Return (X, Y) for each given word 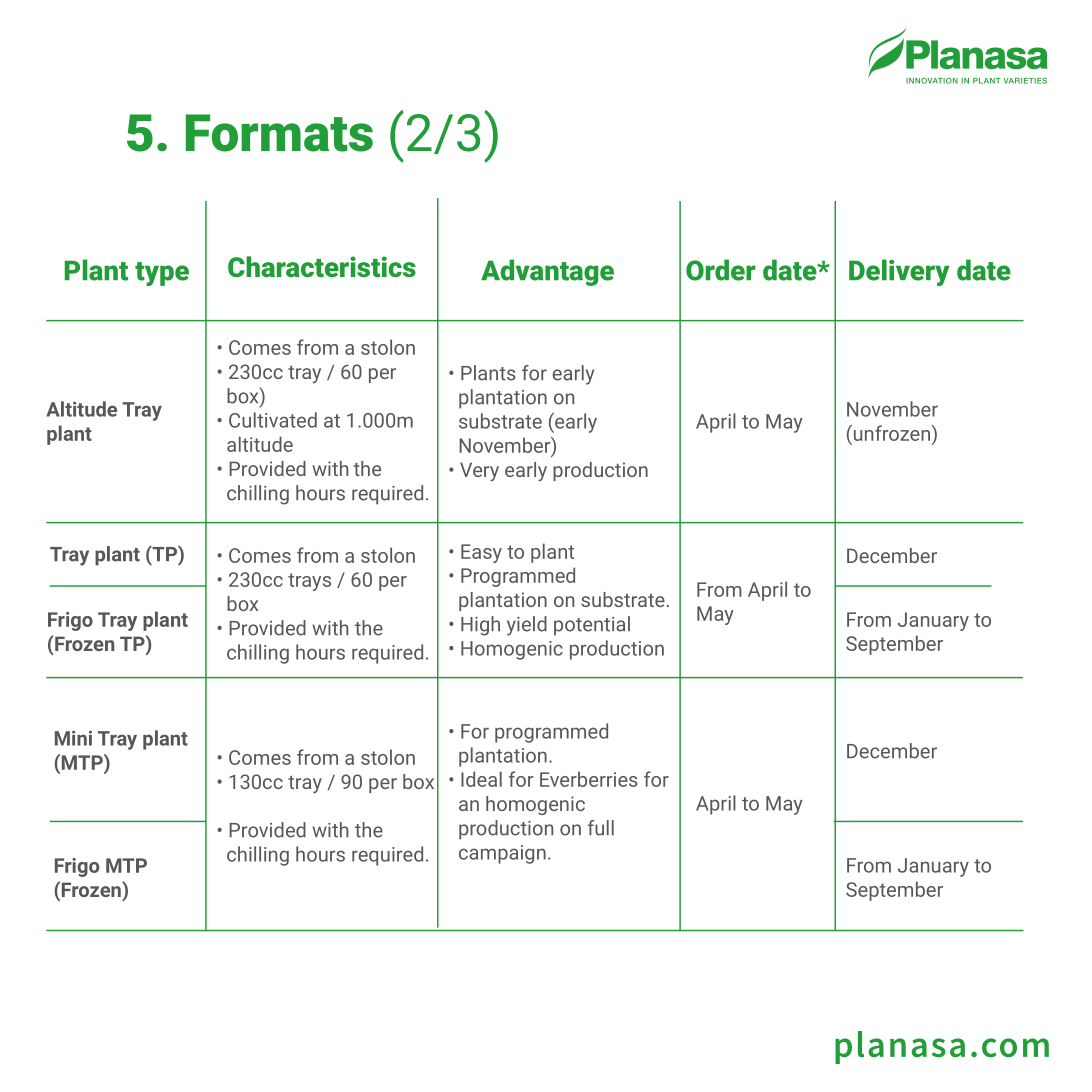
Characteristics (322, 266)
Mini (73, 738)
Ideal (481, 779)
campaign (502, 854)
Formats (279, 133)
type (162, 274)
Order (721, 270)
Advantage (547, 272)
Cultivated (273, 420)
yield (527, 626)
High (480, 626)
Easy (481, 553)
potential (592, 626)
